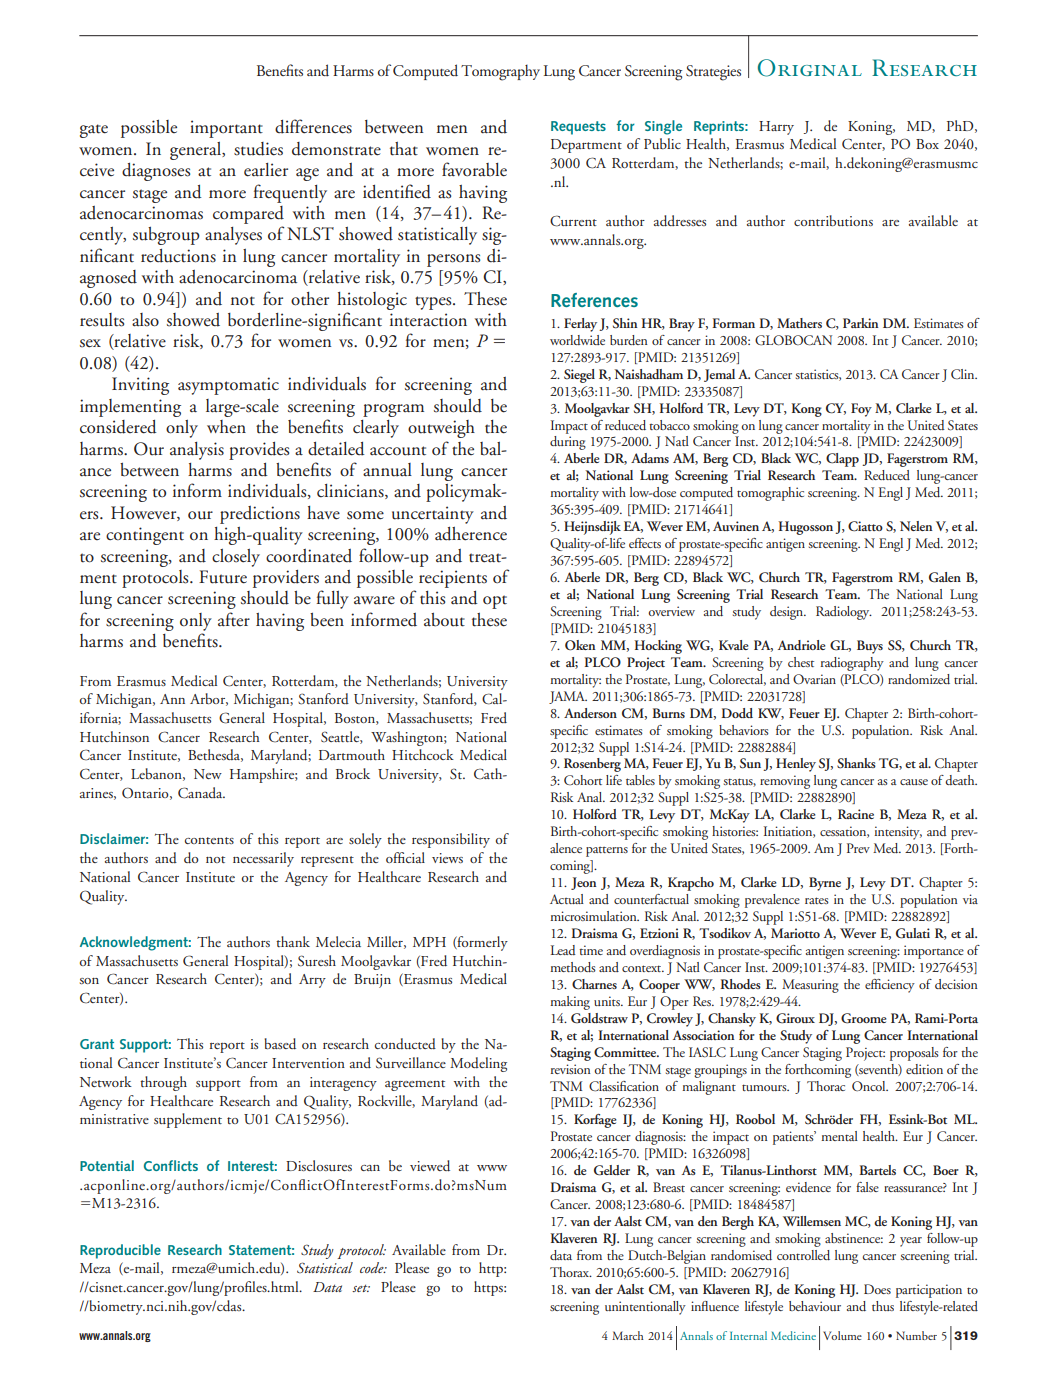  I want to click on studies, so click(258, 149).
